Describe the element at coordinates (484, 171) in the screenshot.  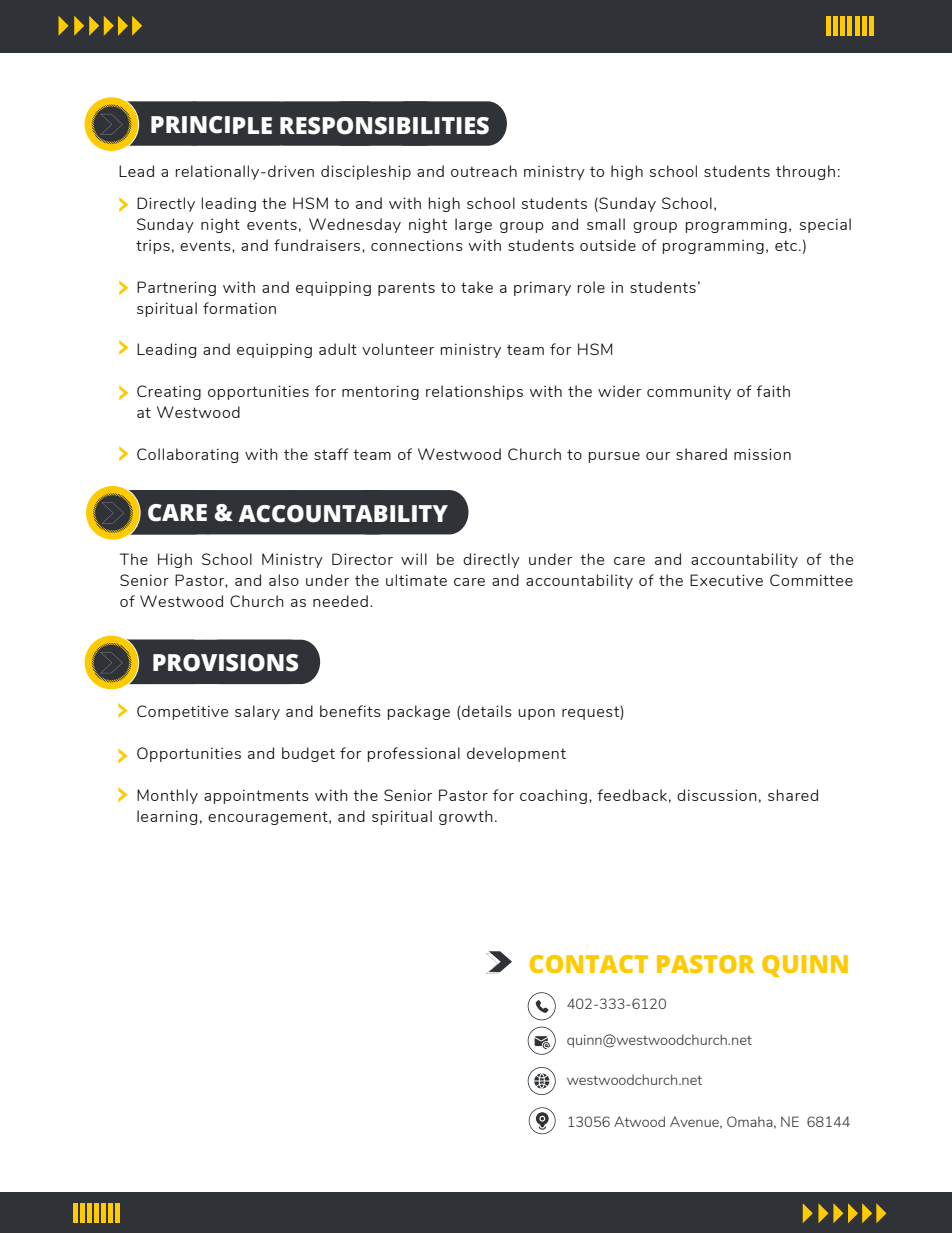
I see `outreach` at that location.
